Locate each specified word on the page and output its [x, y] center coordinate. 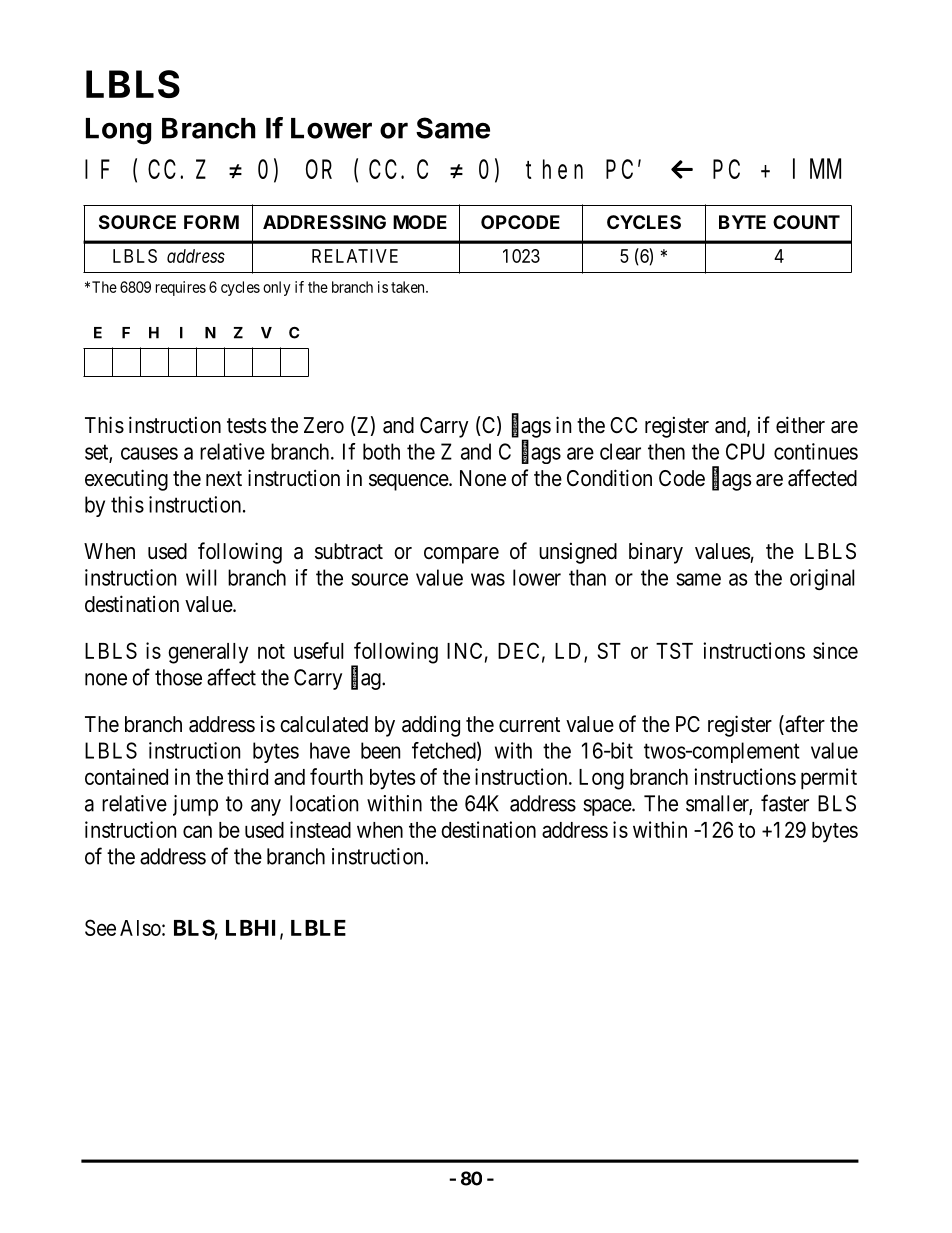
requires [181, 288]
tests [247, 426]
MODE [420, 222]
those [178, 677]
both [381, 451]
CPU [745, 451]
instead [320, 829]
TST [674, 650]
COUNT [806, 222]
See [100, 927]
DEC [518, 650]
